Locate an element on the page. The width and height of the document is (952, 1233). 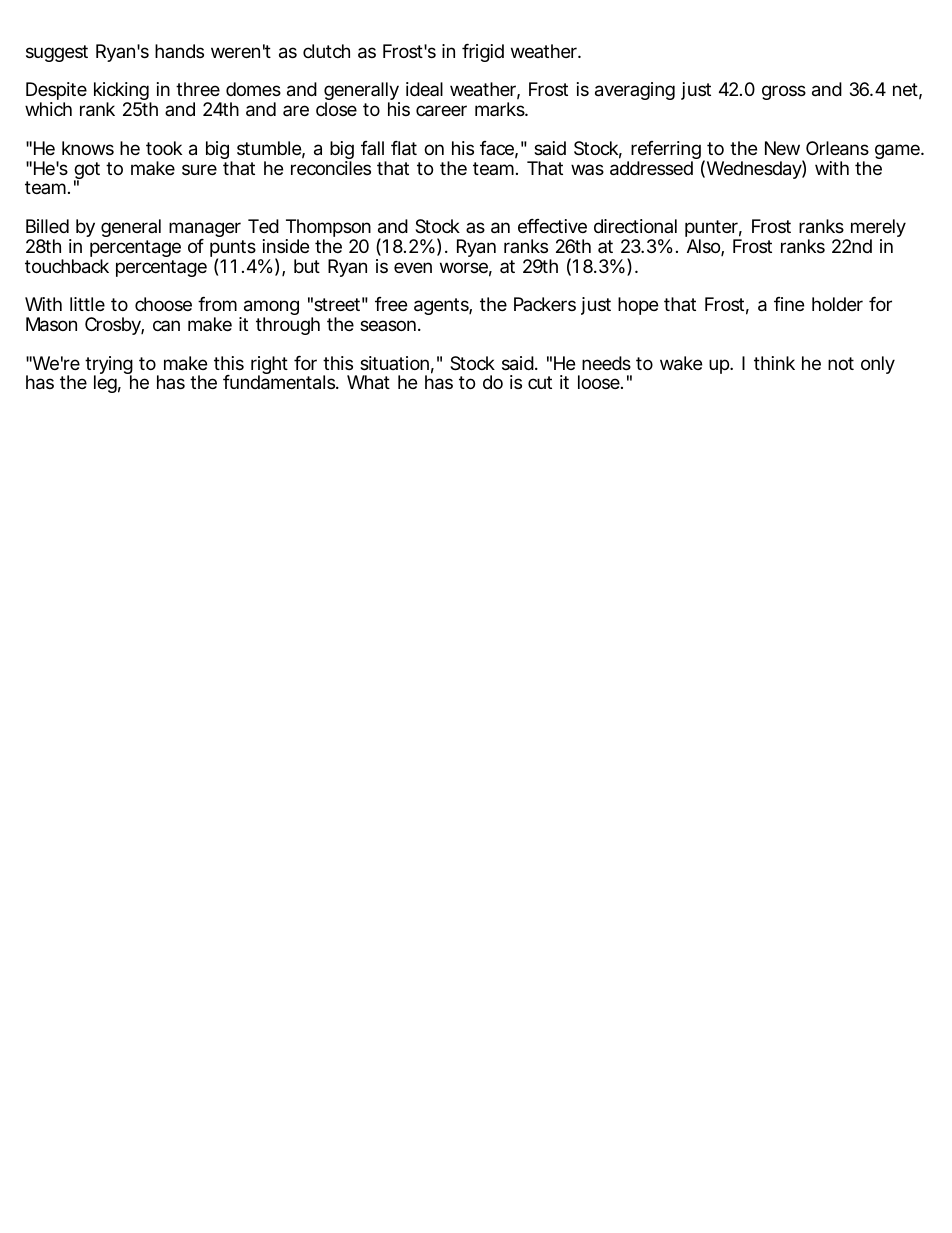
New is located at coordinates (782, 148).
